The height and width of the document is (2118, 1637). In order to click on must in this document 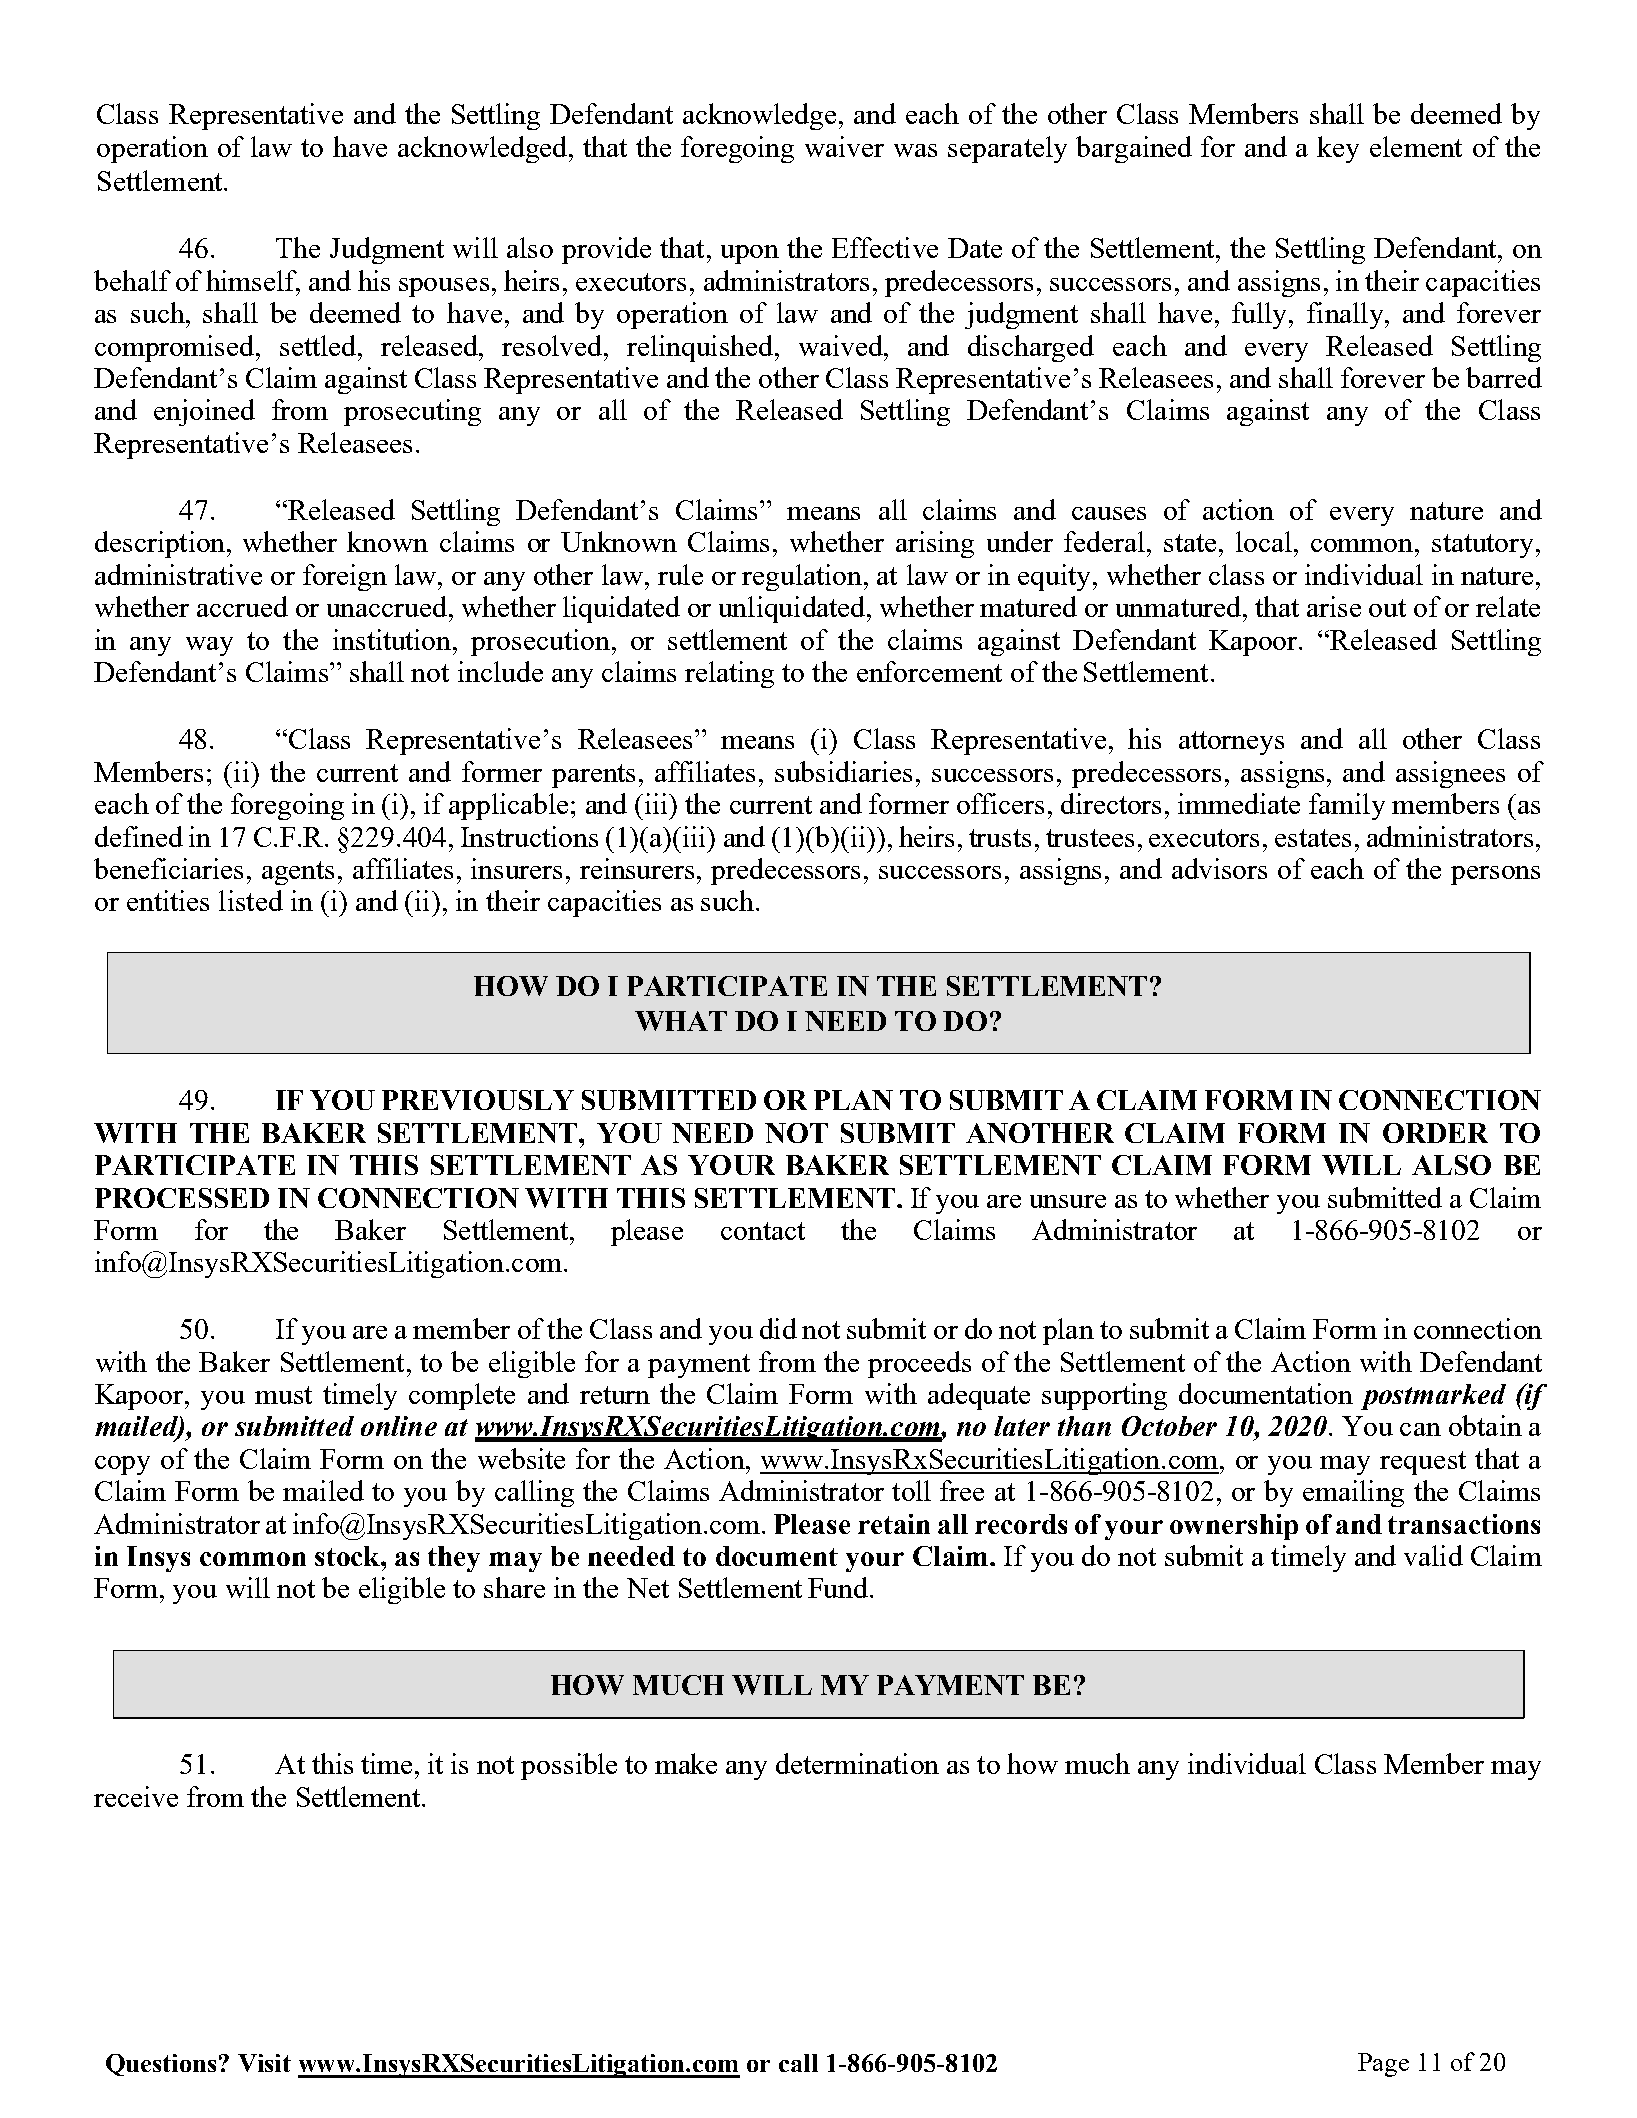, I will do `click(283, 1395)`.
